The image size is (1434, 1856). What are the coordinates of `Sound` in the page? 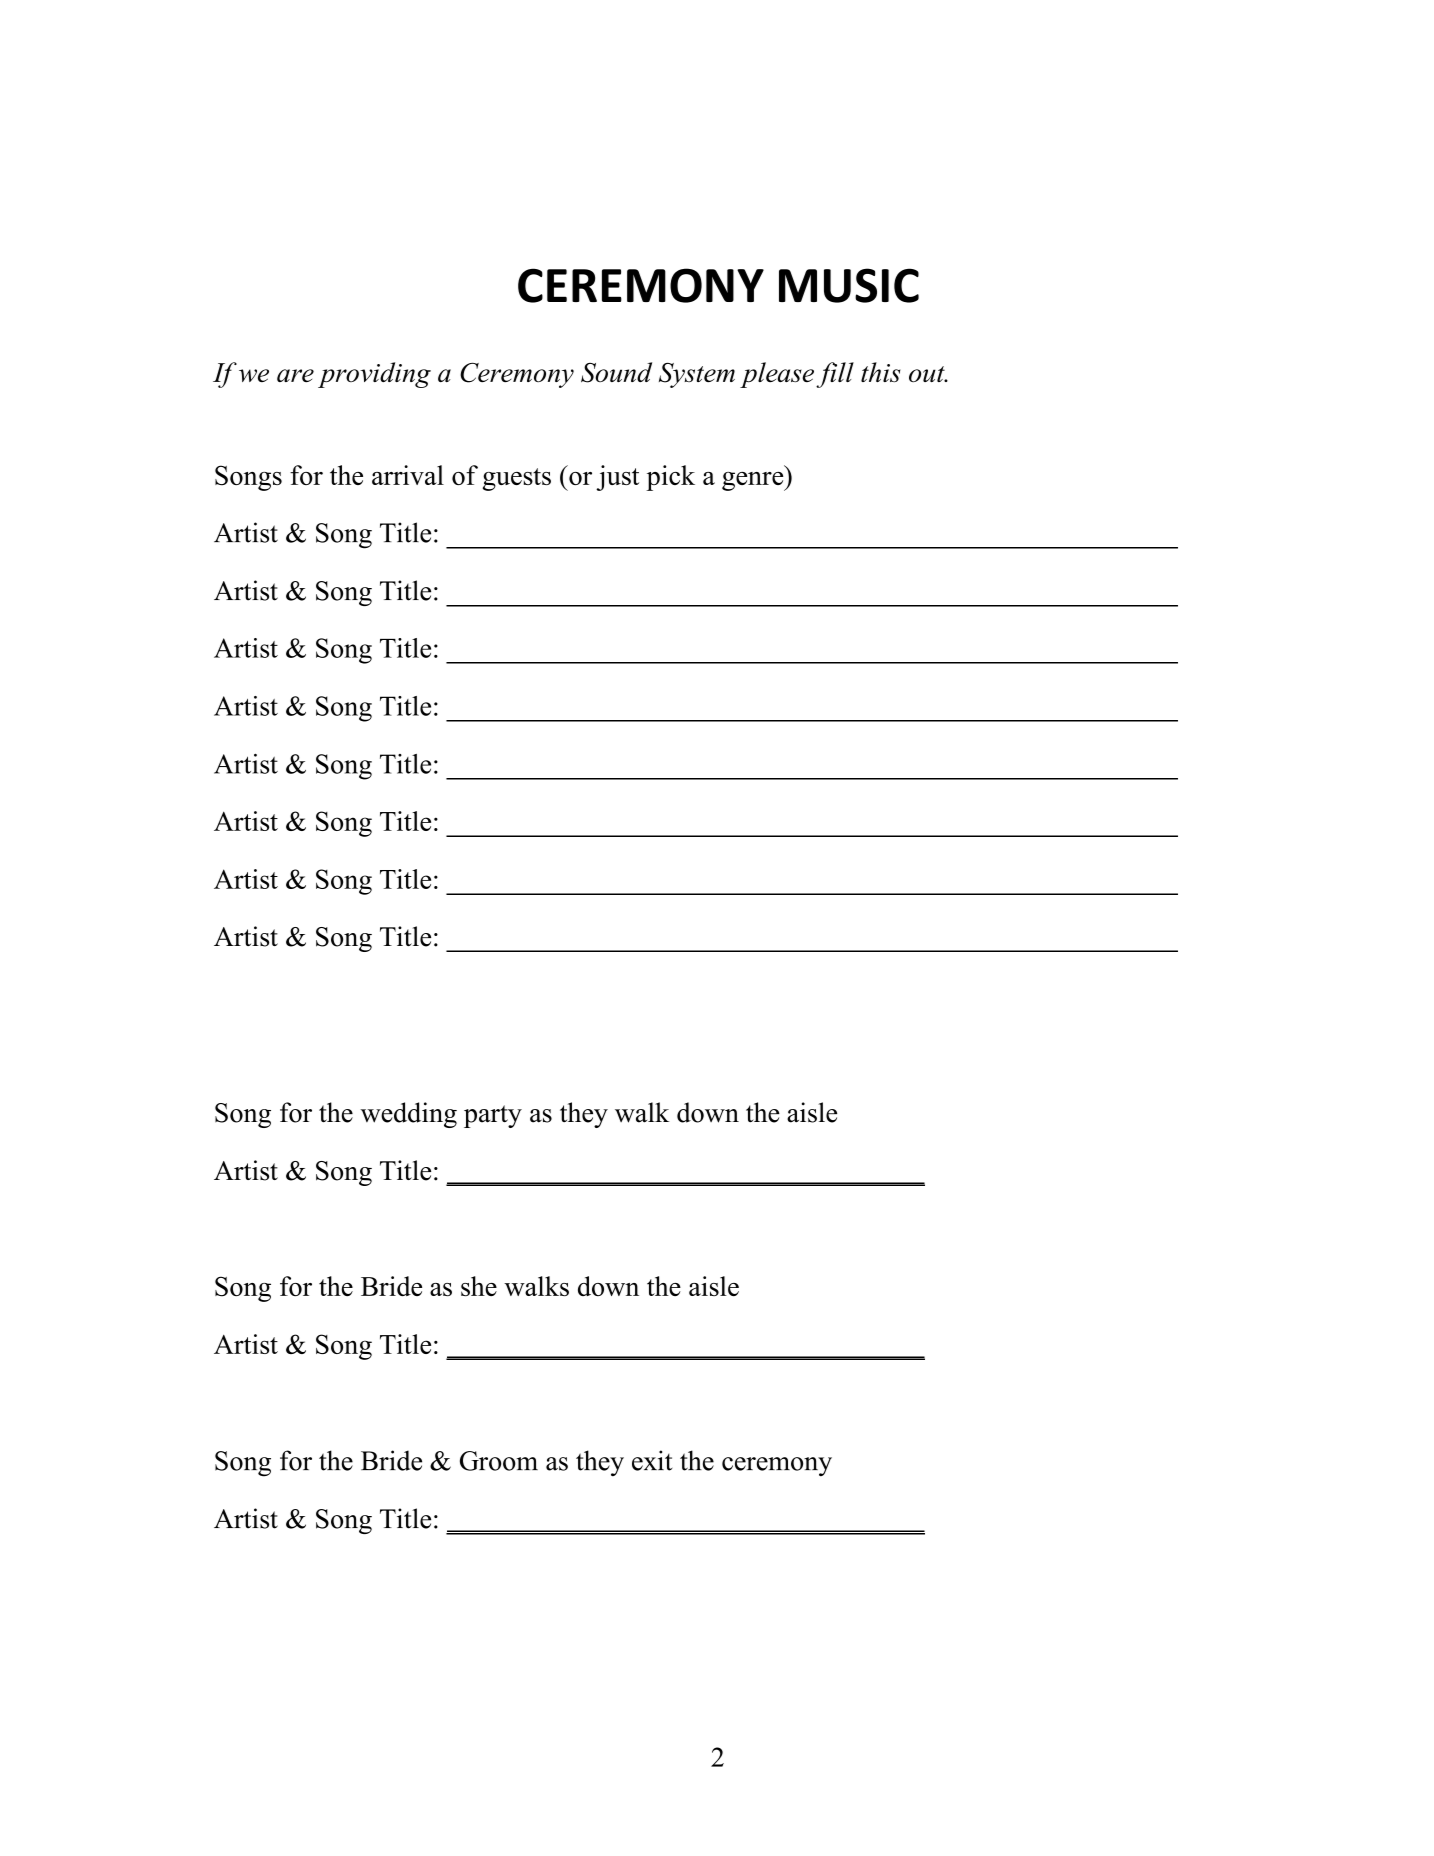 It's located at (616, 372).
